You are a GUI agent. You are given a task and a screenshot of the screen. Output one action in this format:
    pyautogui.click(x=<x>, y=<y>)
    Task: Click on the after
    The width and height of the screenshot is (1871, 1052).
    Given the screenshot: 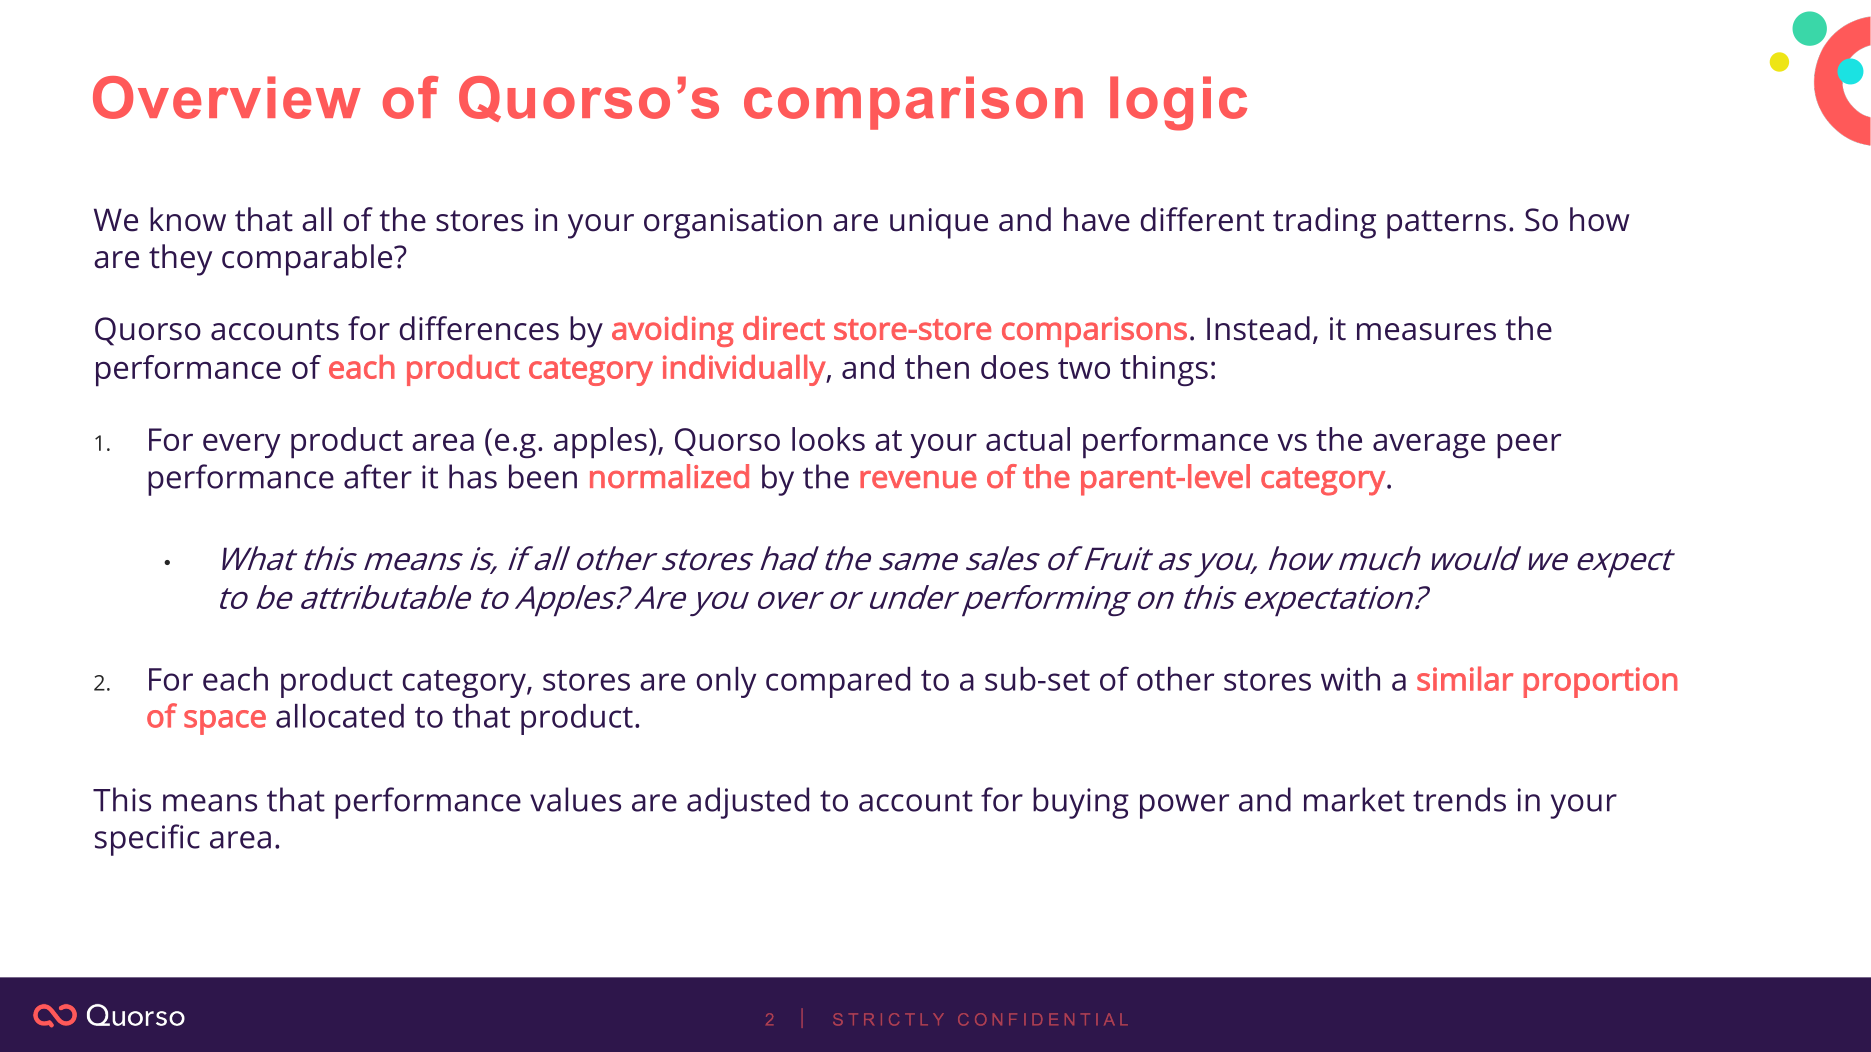 What is the action you would take?
    pyautogui.click(x=378, y=476)
